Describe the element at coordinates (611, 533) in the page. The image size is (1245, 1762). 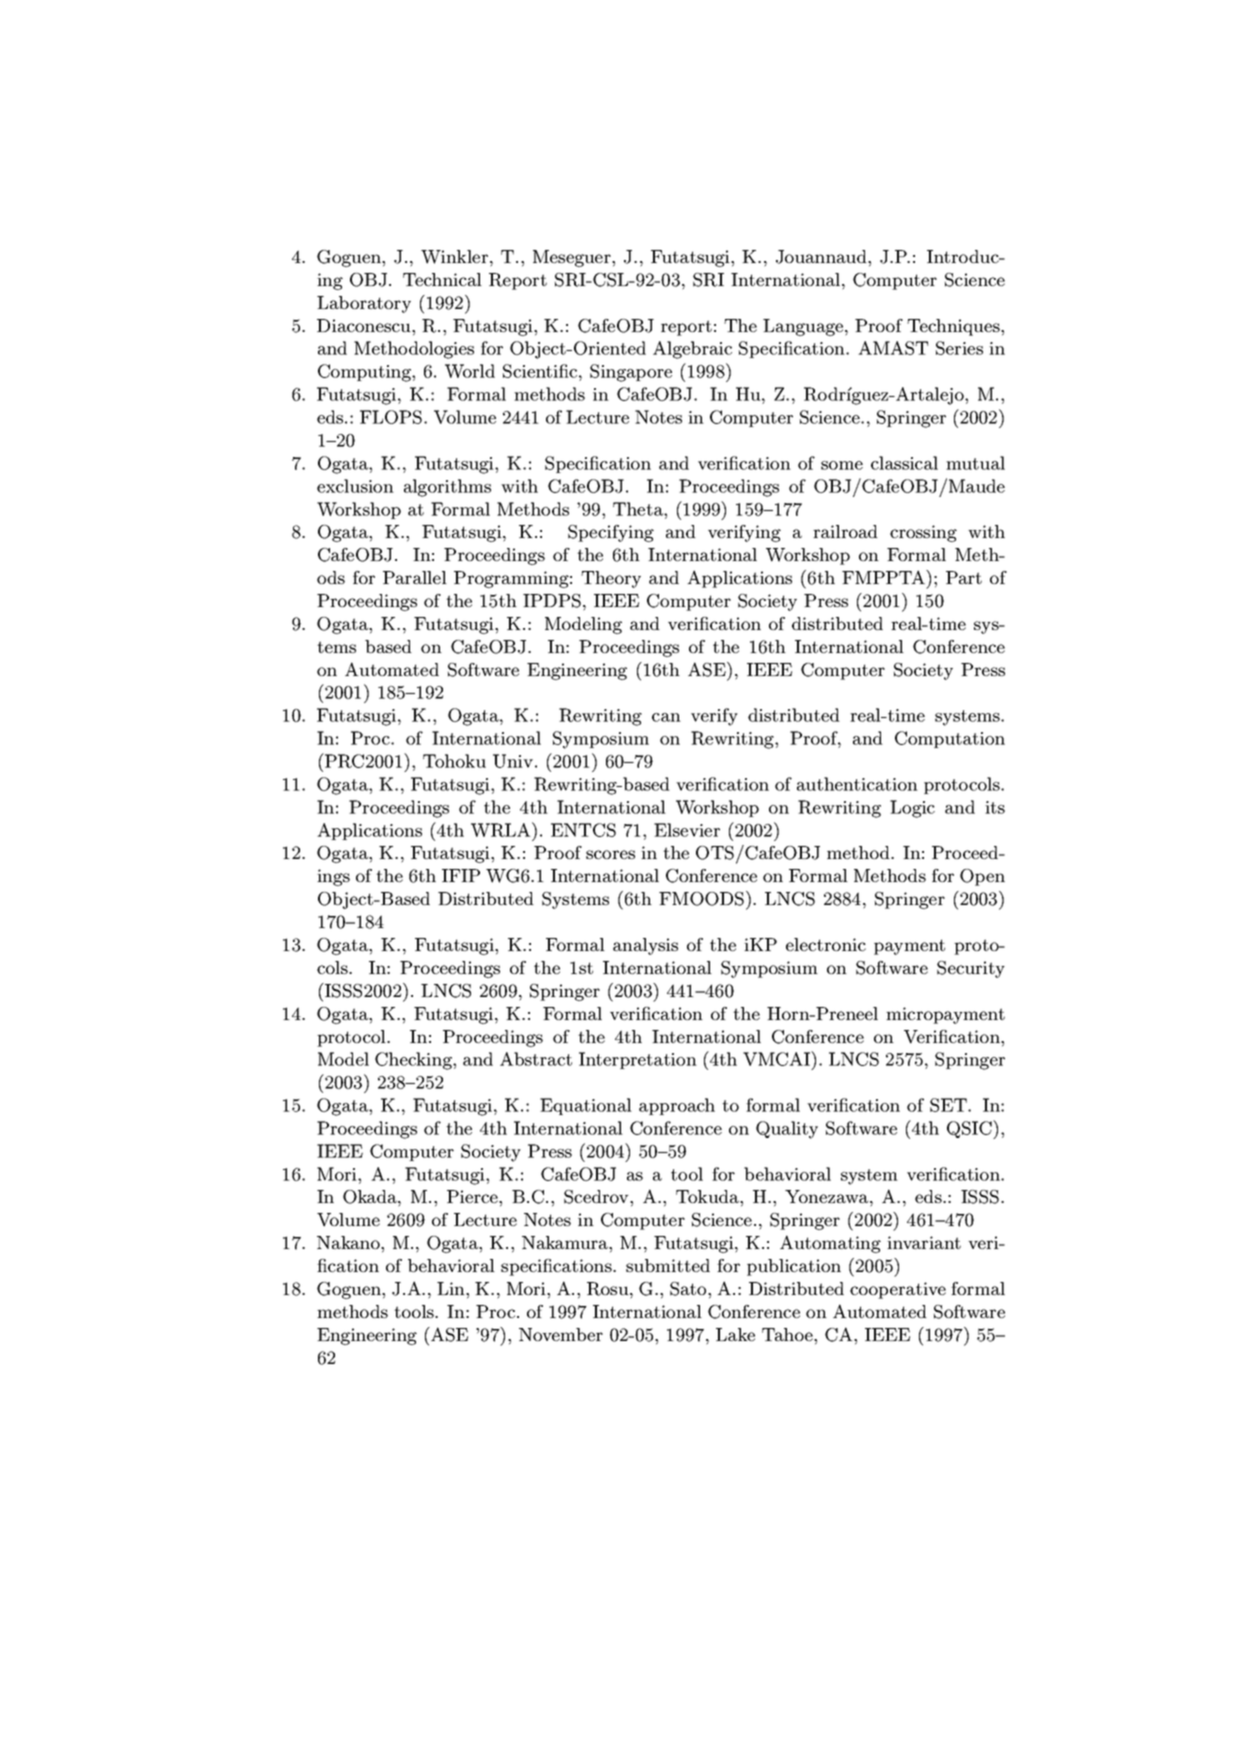
I see `Specifying` at that location.
